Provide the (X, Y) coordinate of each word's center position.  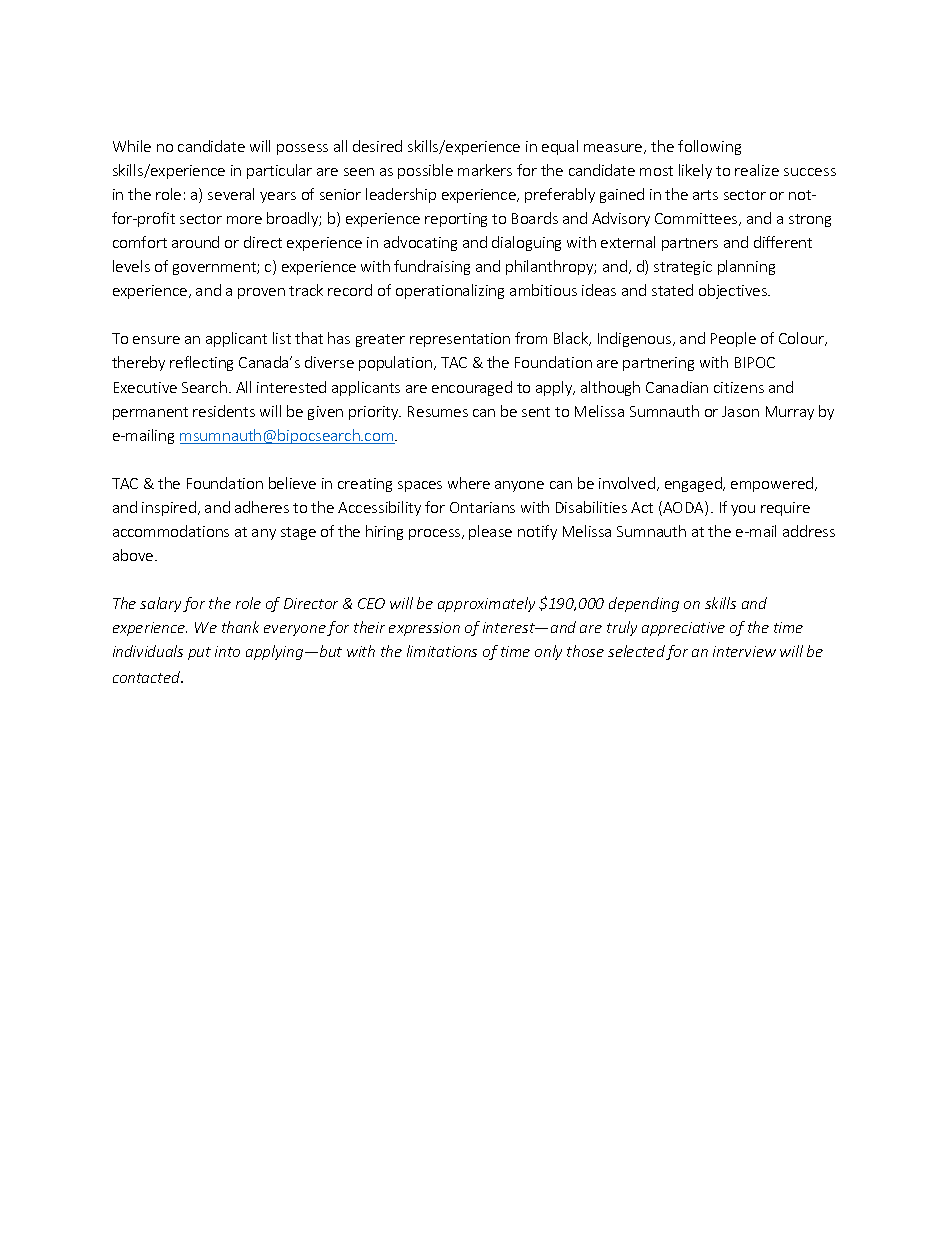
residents (224, 411)
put (199, 653)
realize (757, 170)
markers (485, 170)
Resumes (438, 411)
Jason (740, 411)
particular (279, 171)
